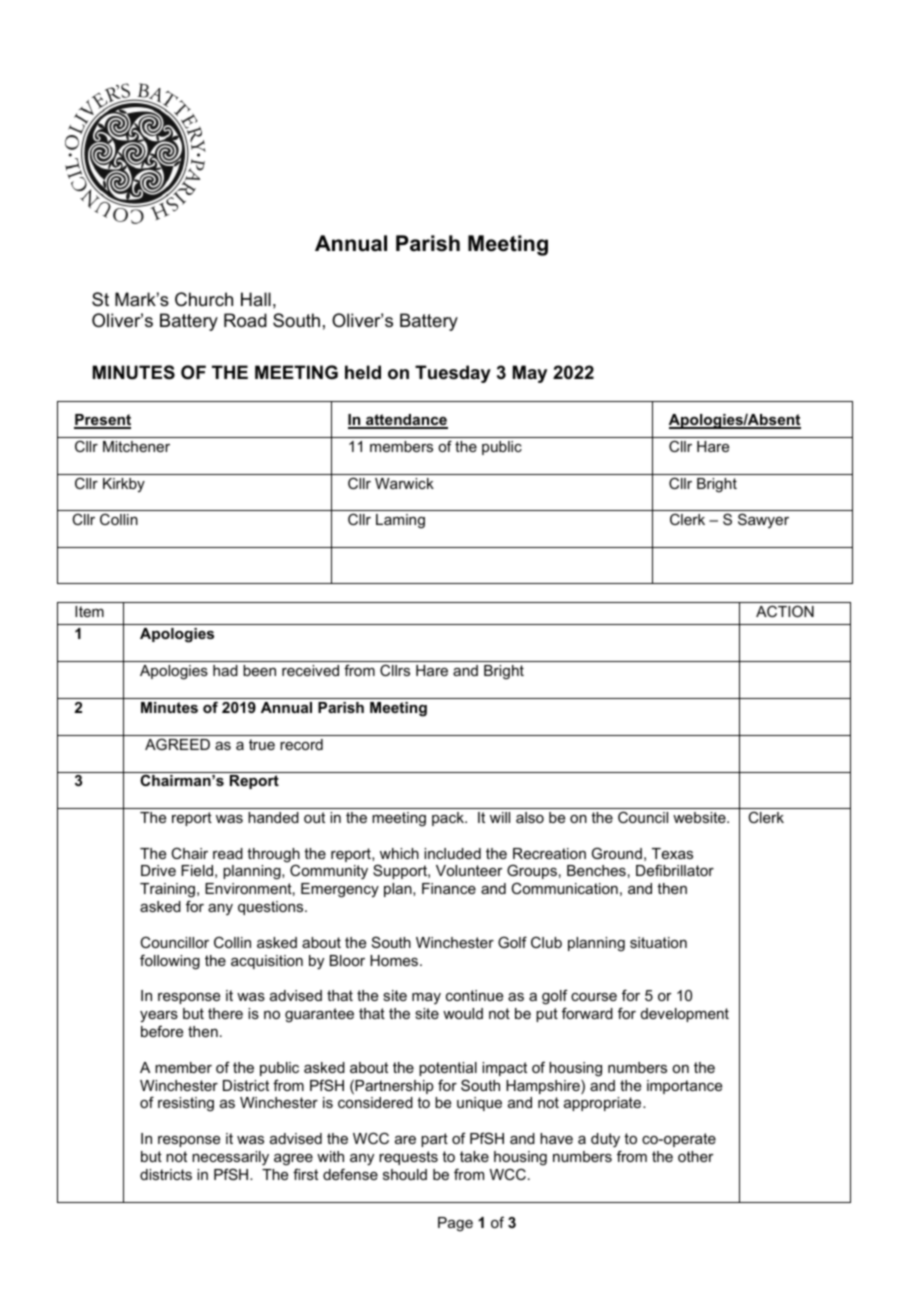 The image size is (924, 1307). What do you see at coordinates (230, 1158) in the page?
I see `necessarily` at bounding box center [230, 1158].
